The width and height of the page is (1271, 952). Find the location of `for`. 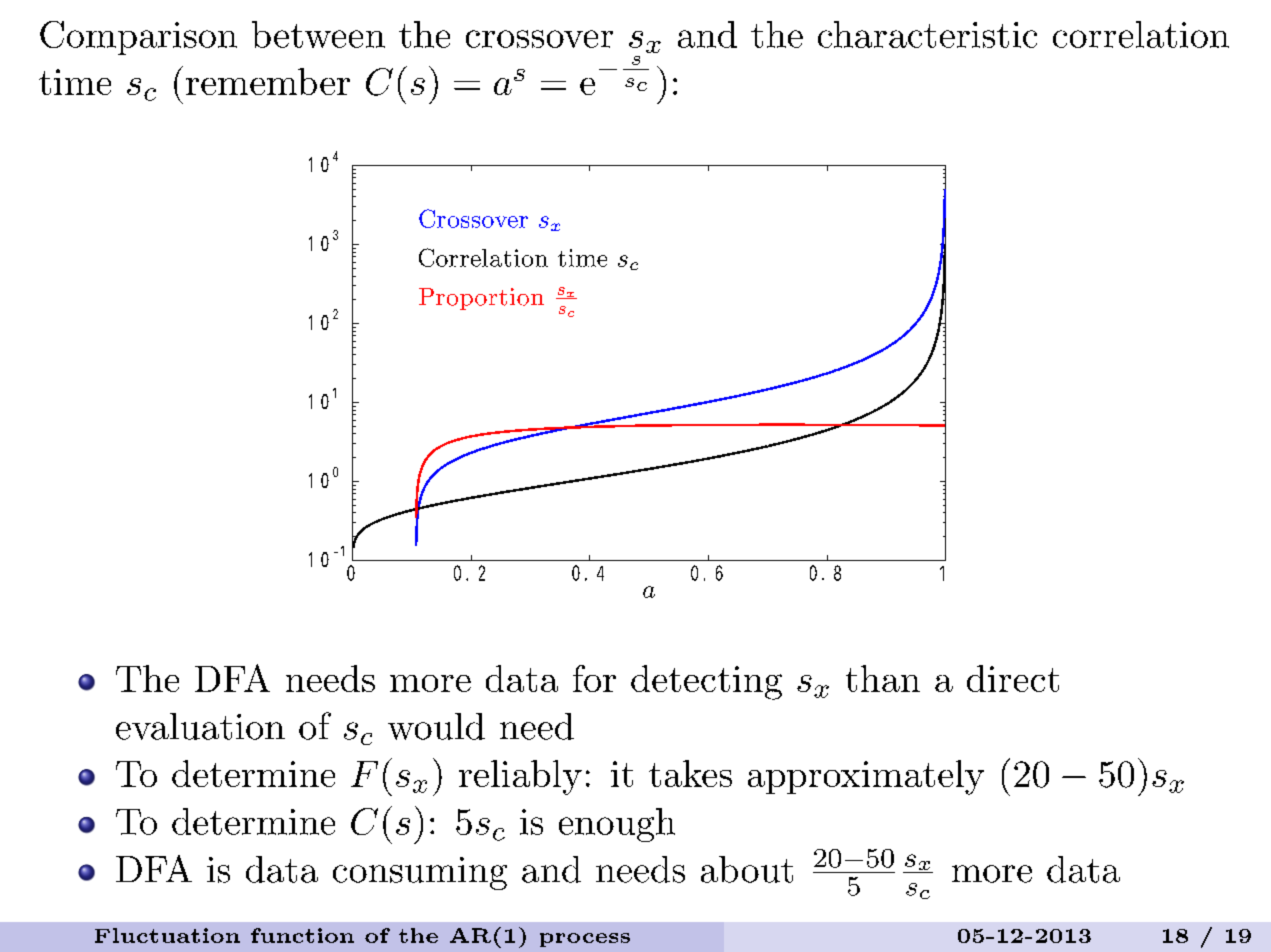

for is located at coordinates (594, 678).
